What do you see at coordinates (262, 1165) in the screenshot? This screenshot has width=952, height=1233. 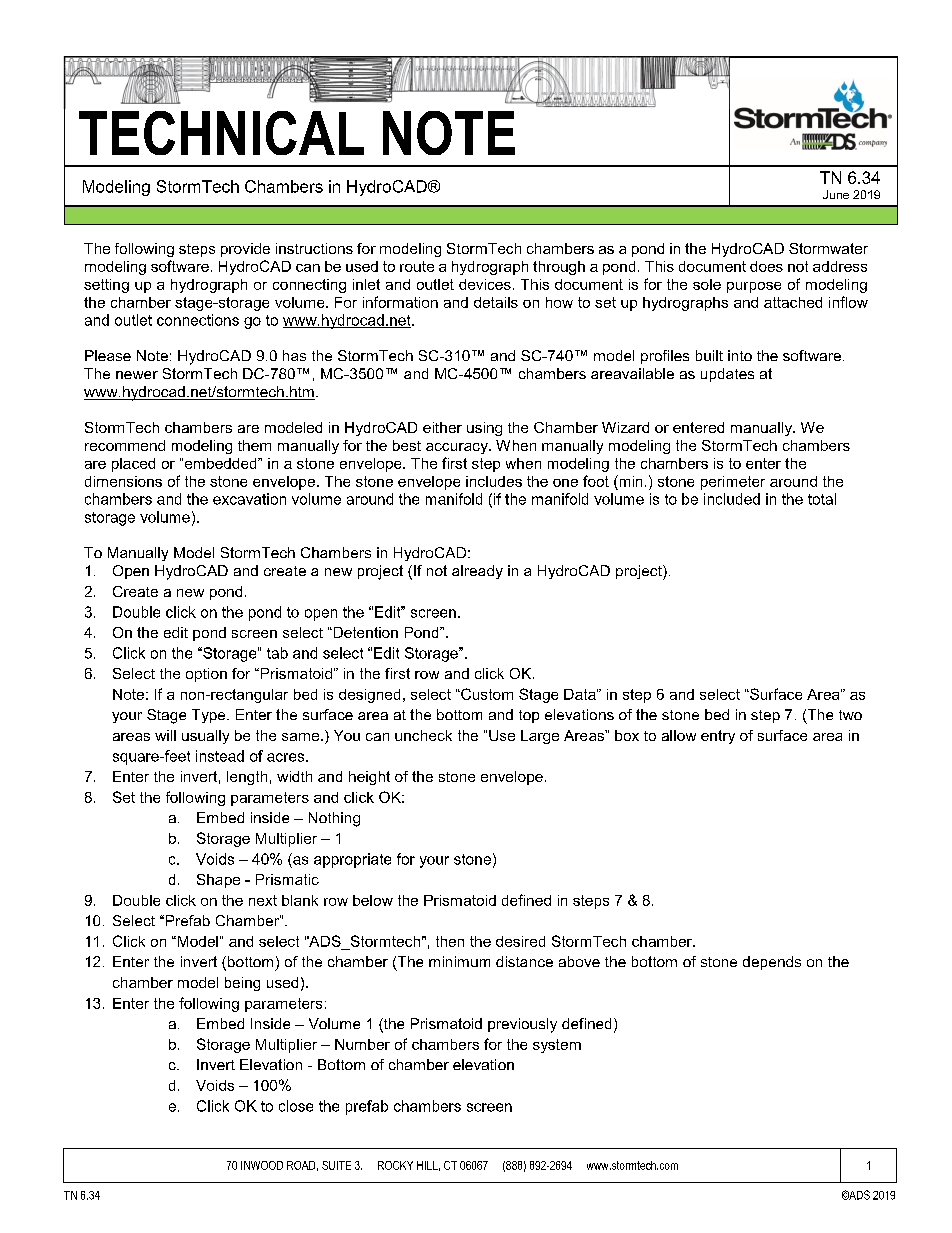 I see `INWOOD` at bounding box center [262, 1165].
